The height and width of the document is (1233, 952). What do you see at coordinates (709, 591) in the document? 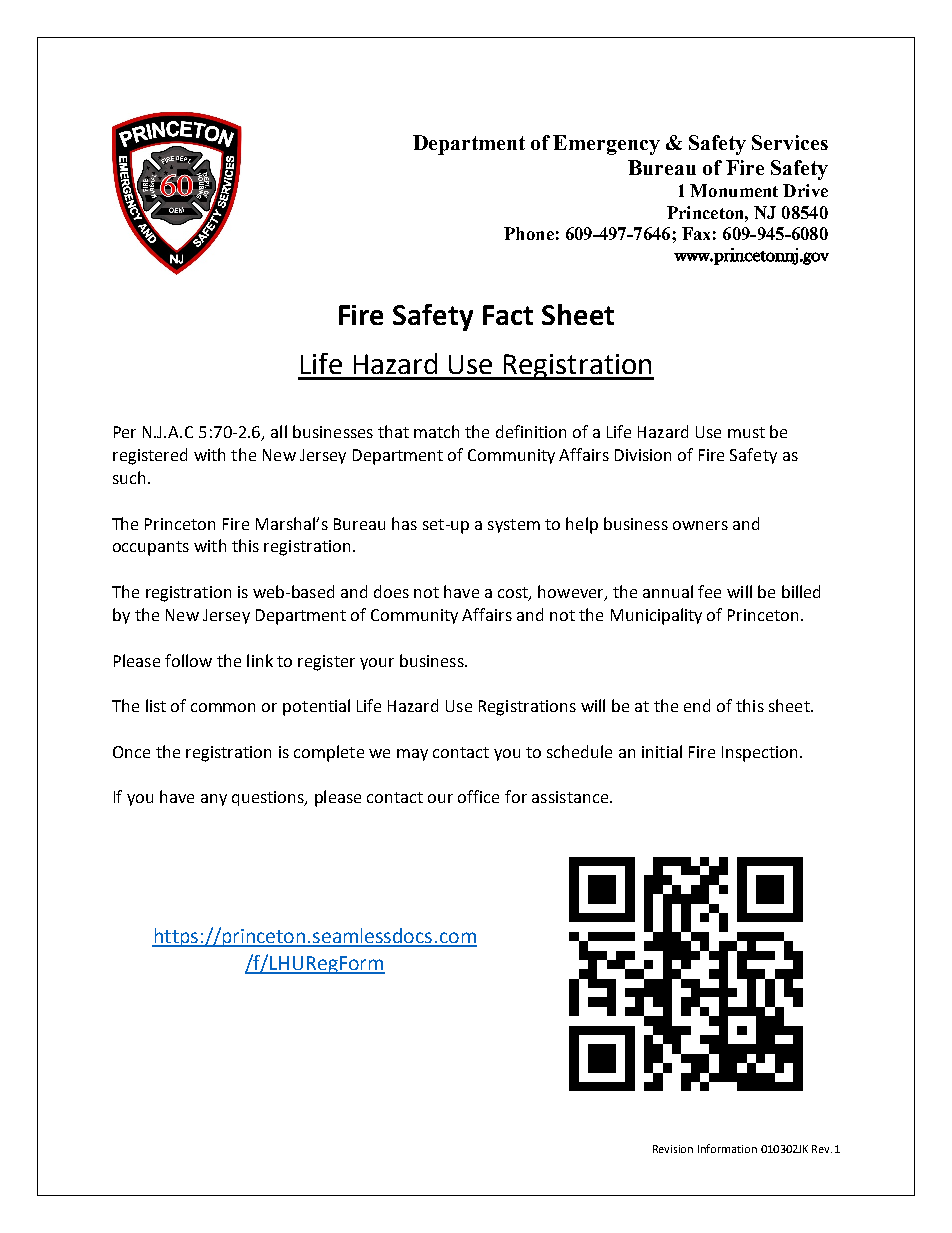
I see `fee` at bounding box center [709, 591].
